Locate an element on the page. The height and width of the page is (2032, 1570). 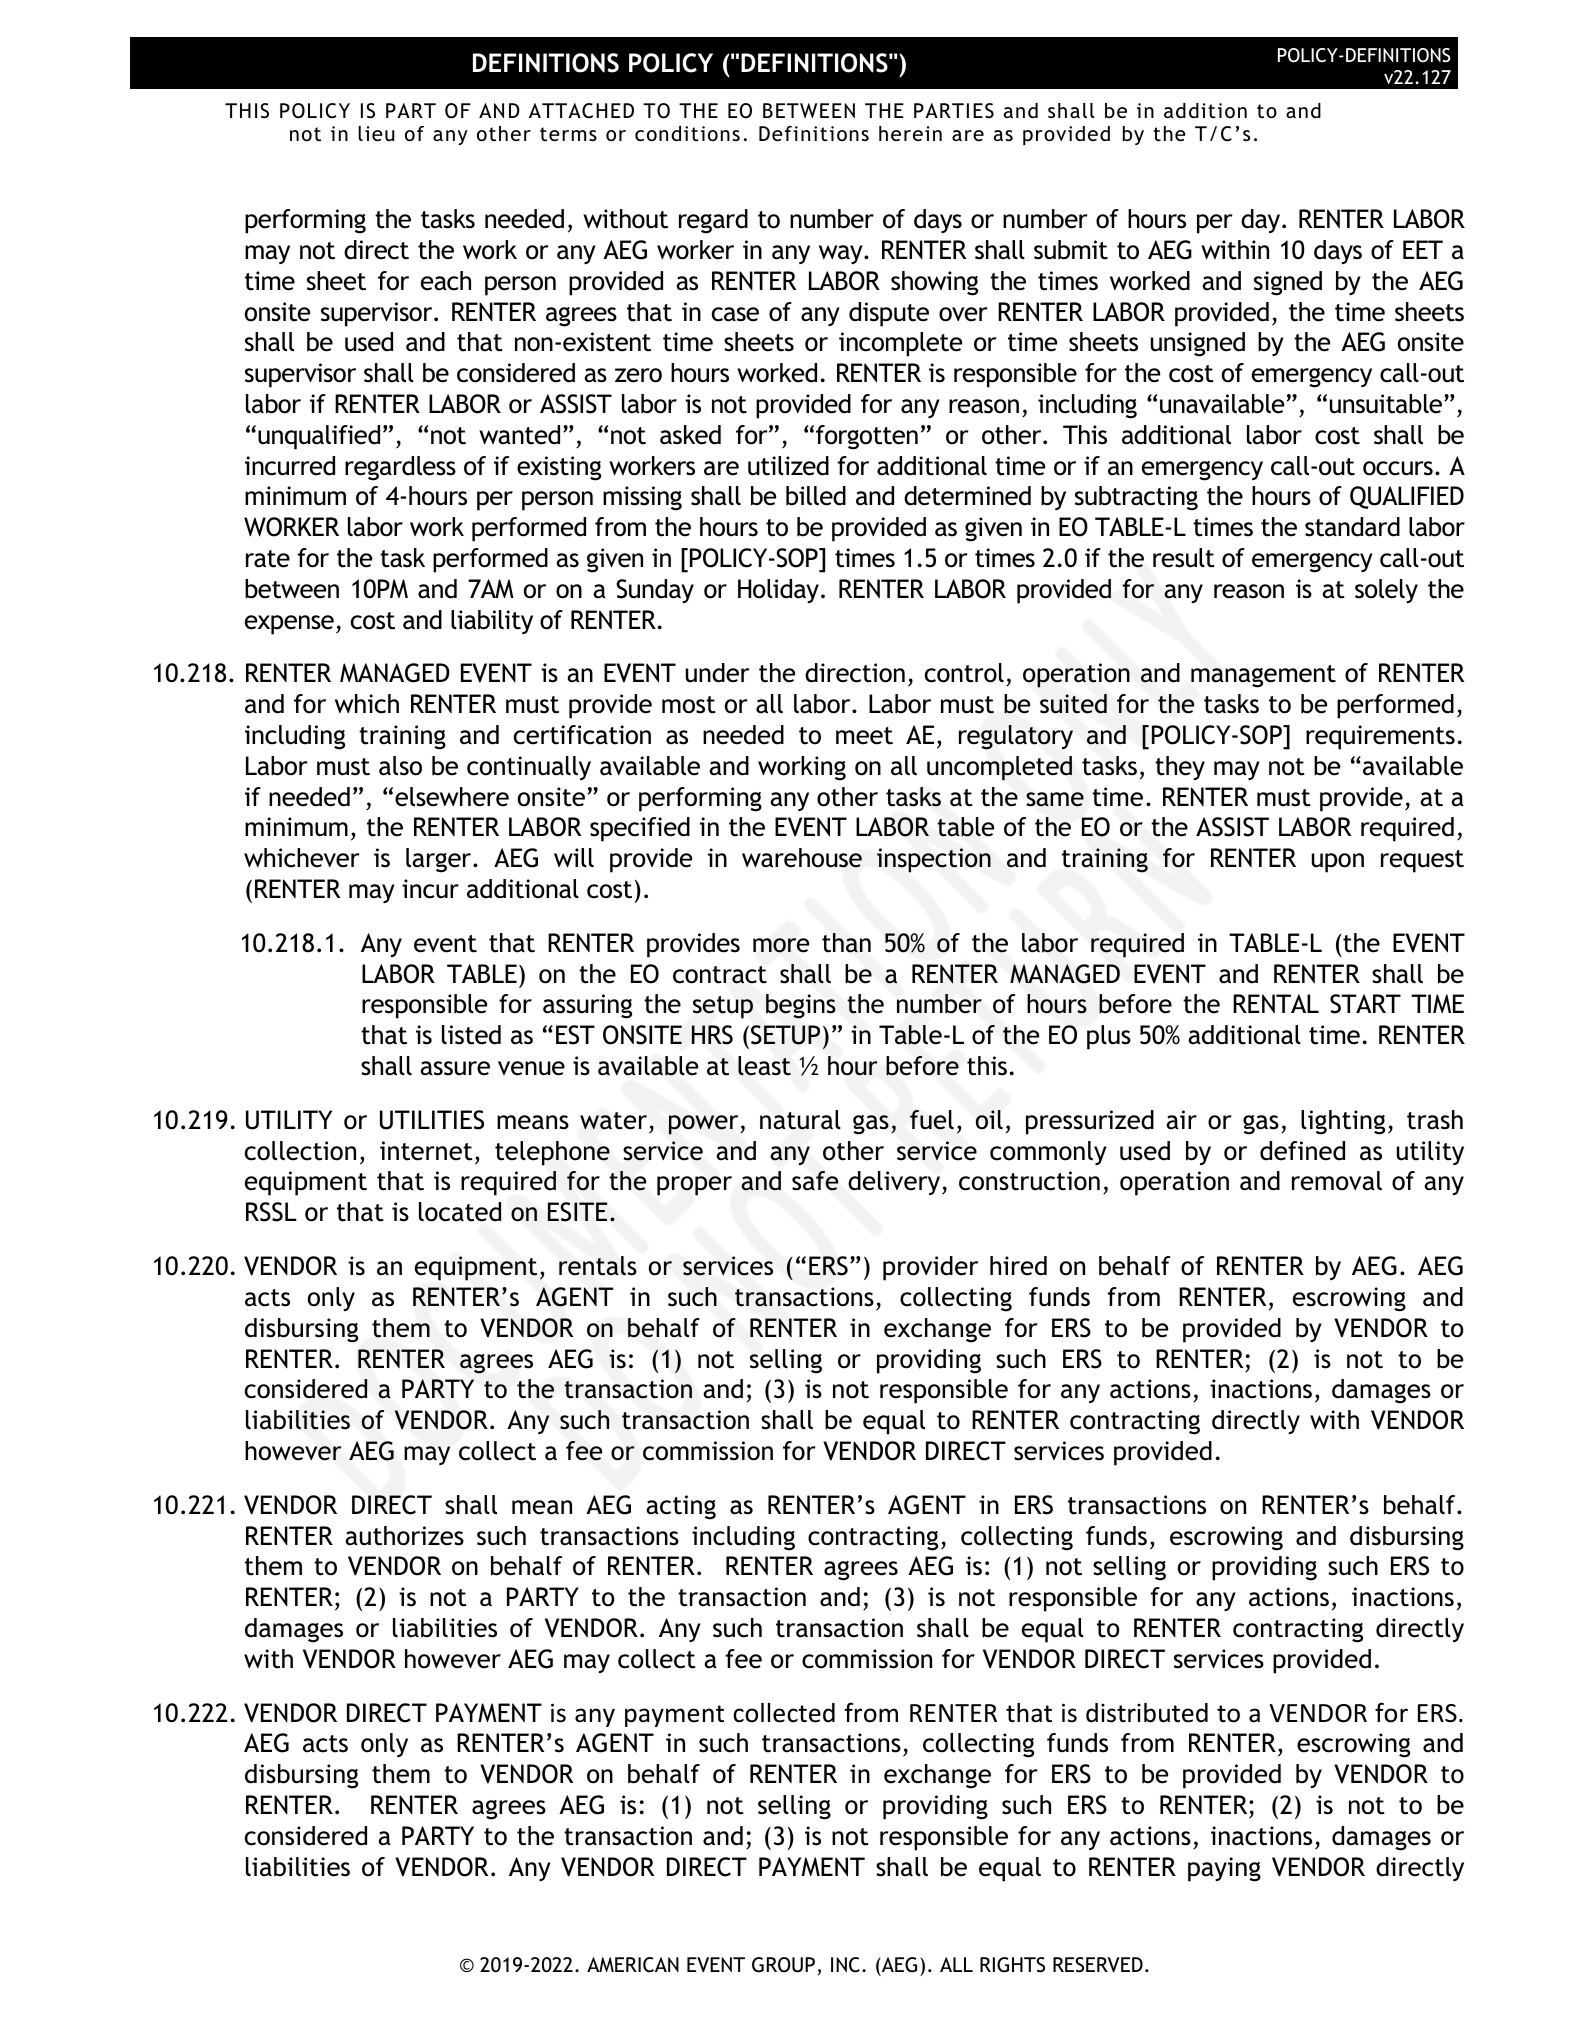
hired is located at coordinates (1018, 1266).
